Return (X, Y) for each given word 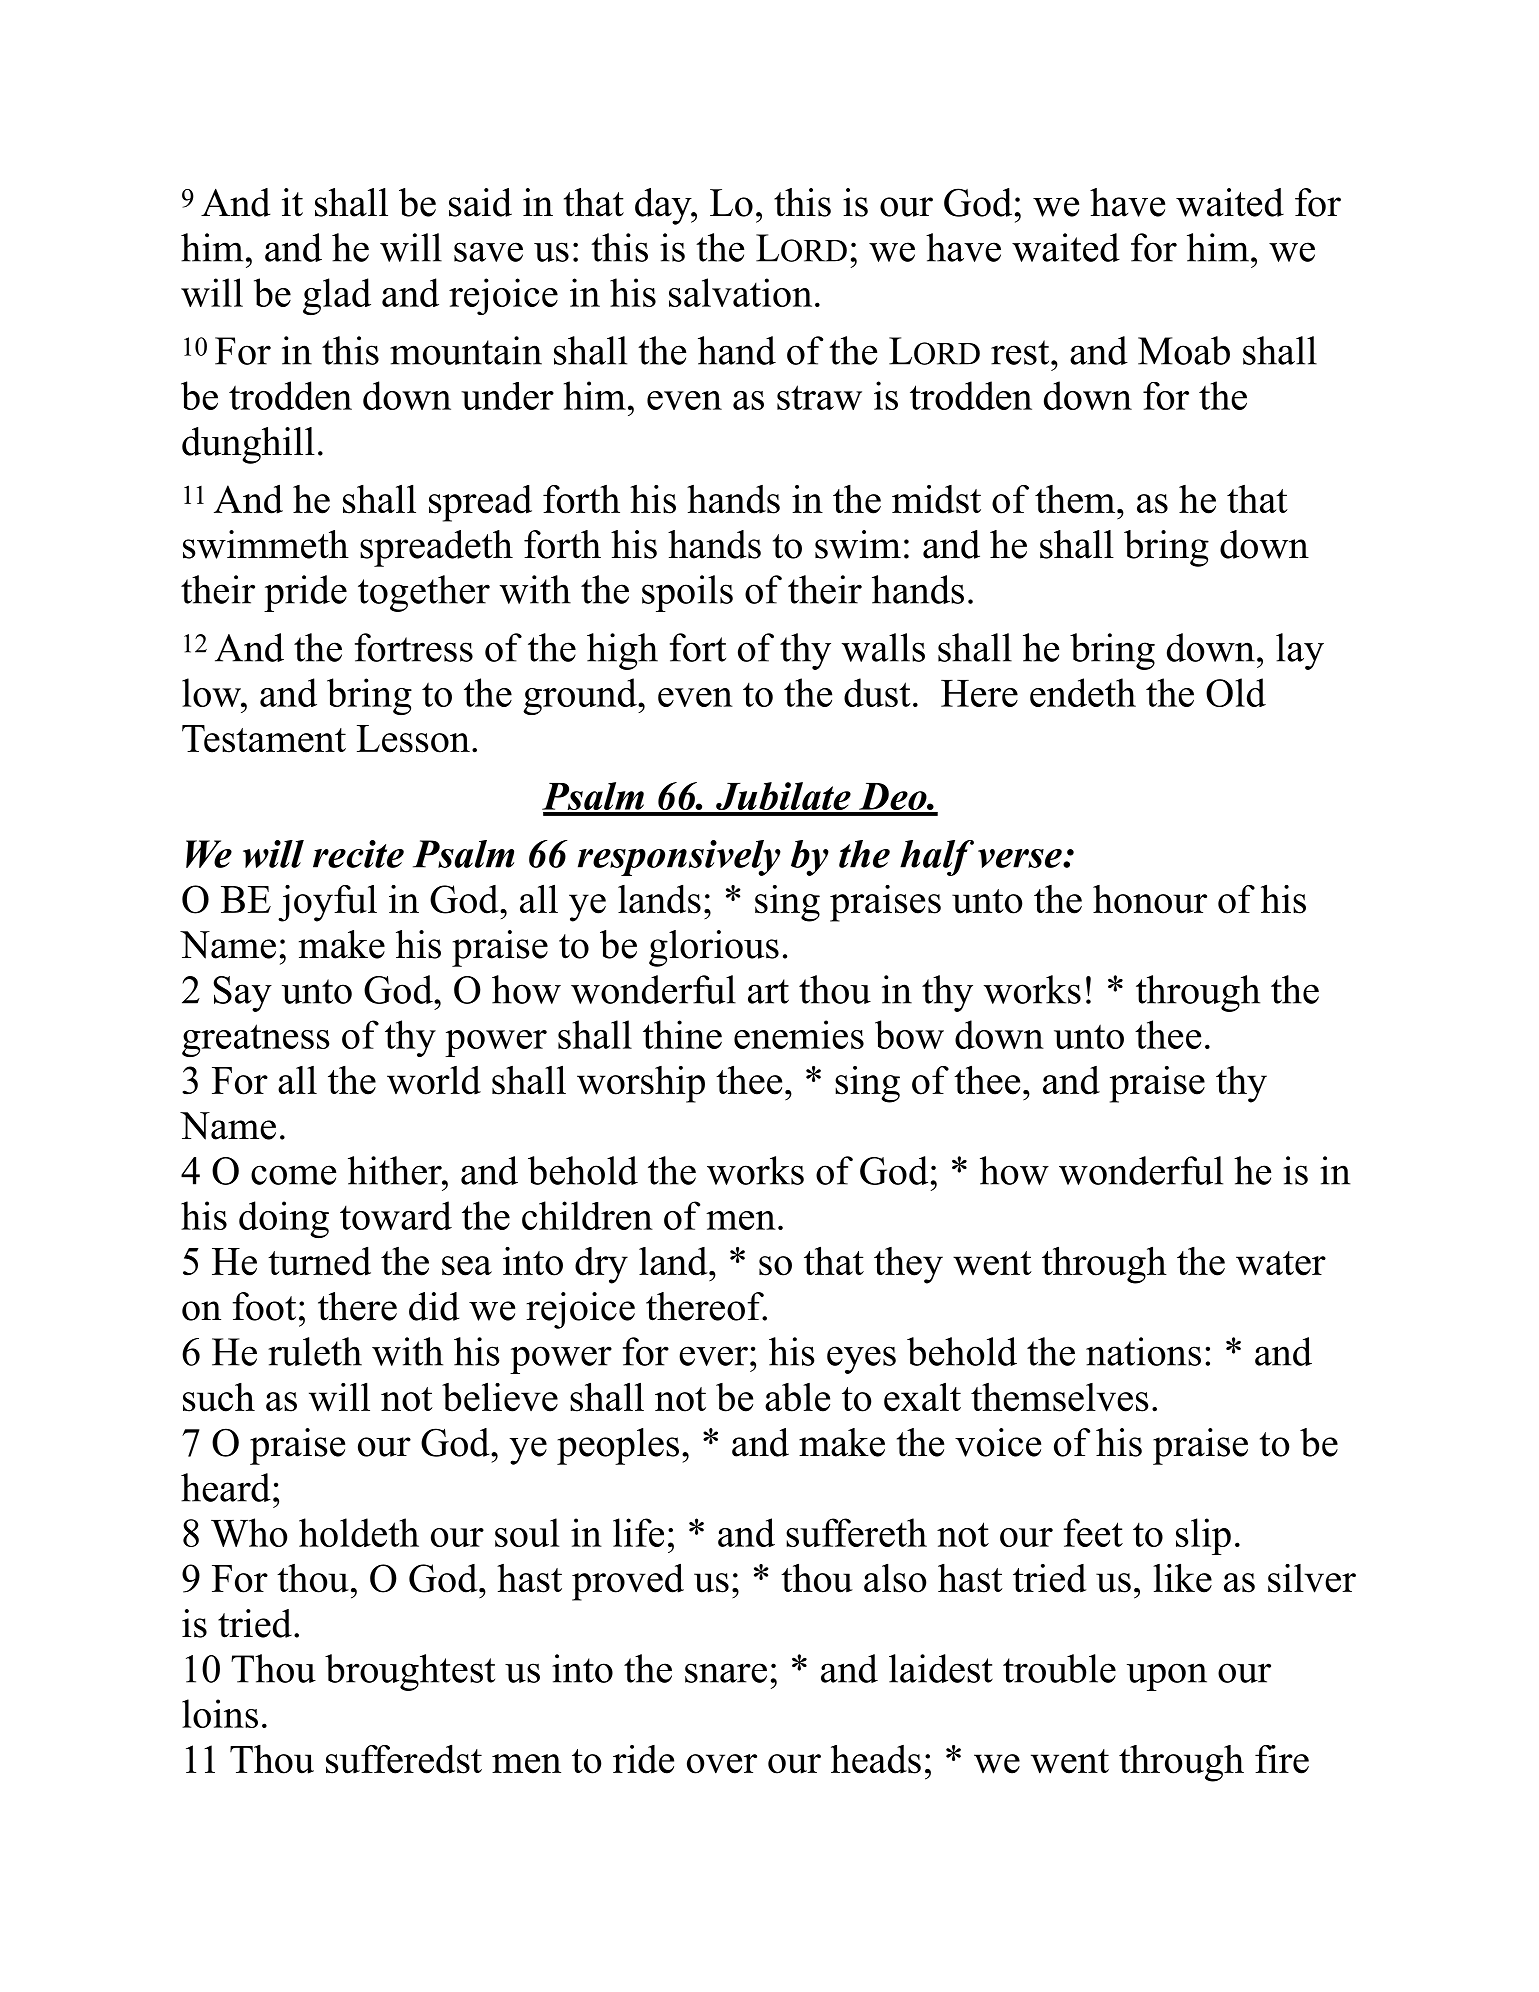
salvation (740, 292)
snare (726, 1673)
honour (1150, 899)
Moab (1184, 350)
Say (243, 994)
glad (337, 296)
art (768, 991)
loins (220, 1713)
